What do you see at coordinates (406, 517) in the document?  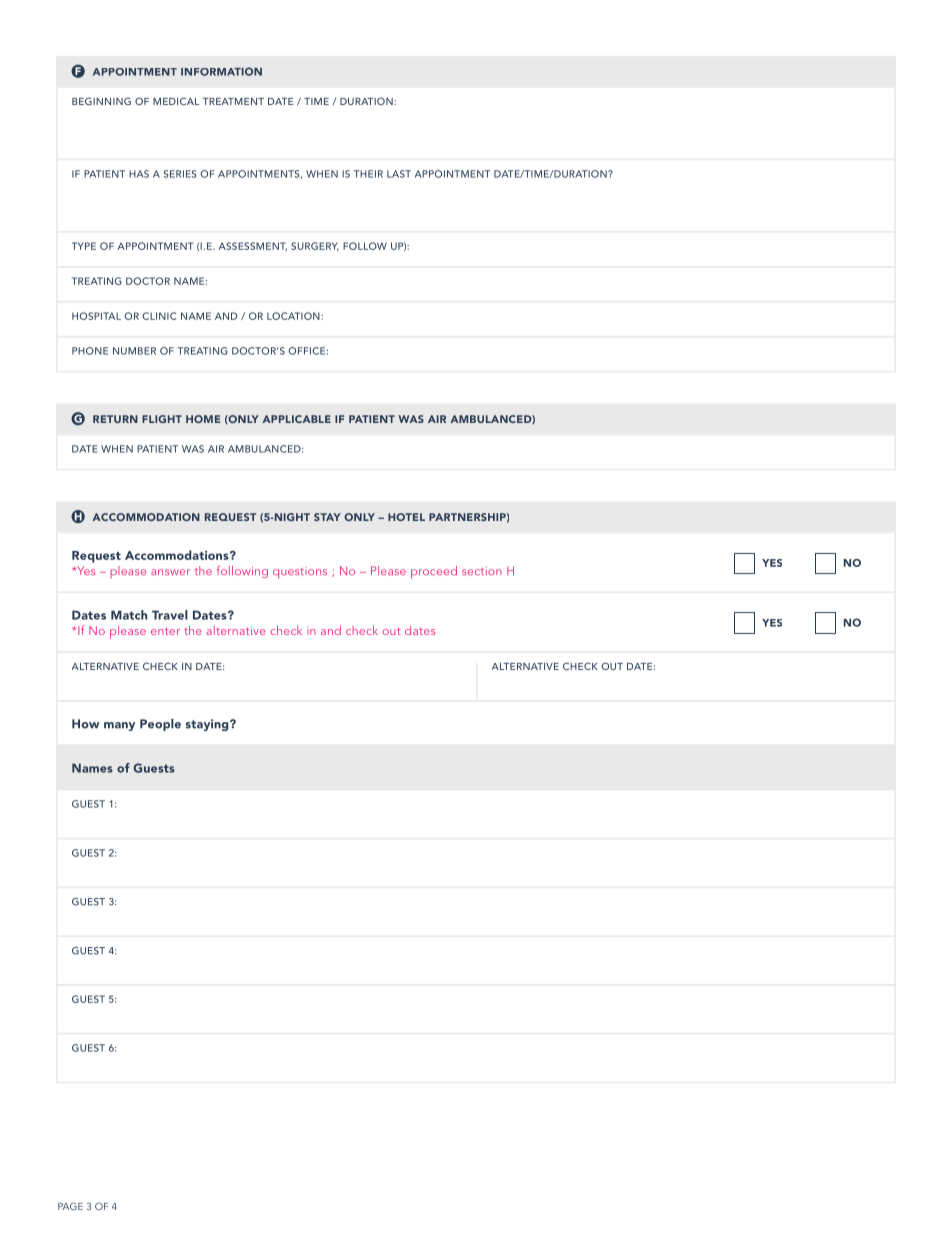 I see `HOTEL` at bounding box center [406, 517].
